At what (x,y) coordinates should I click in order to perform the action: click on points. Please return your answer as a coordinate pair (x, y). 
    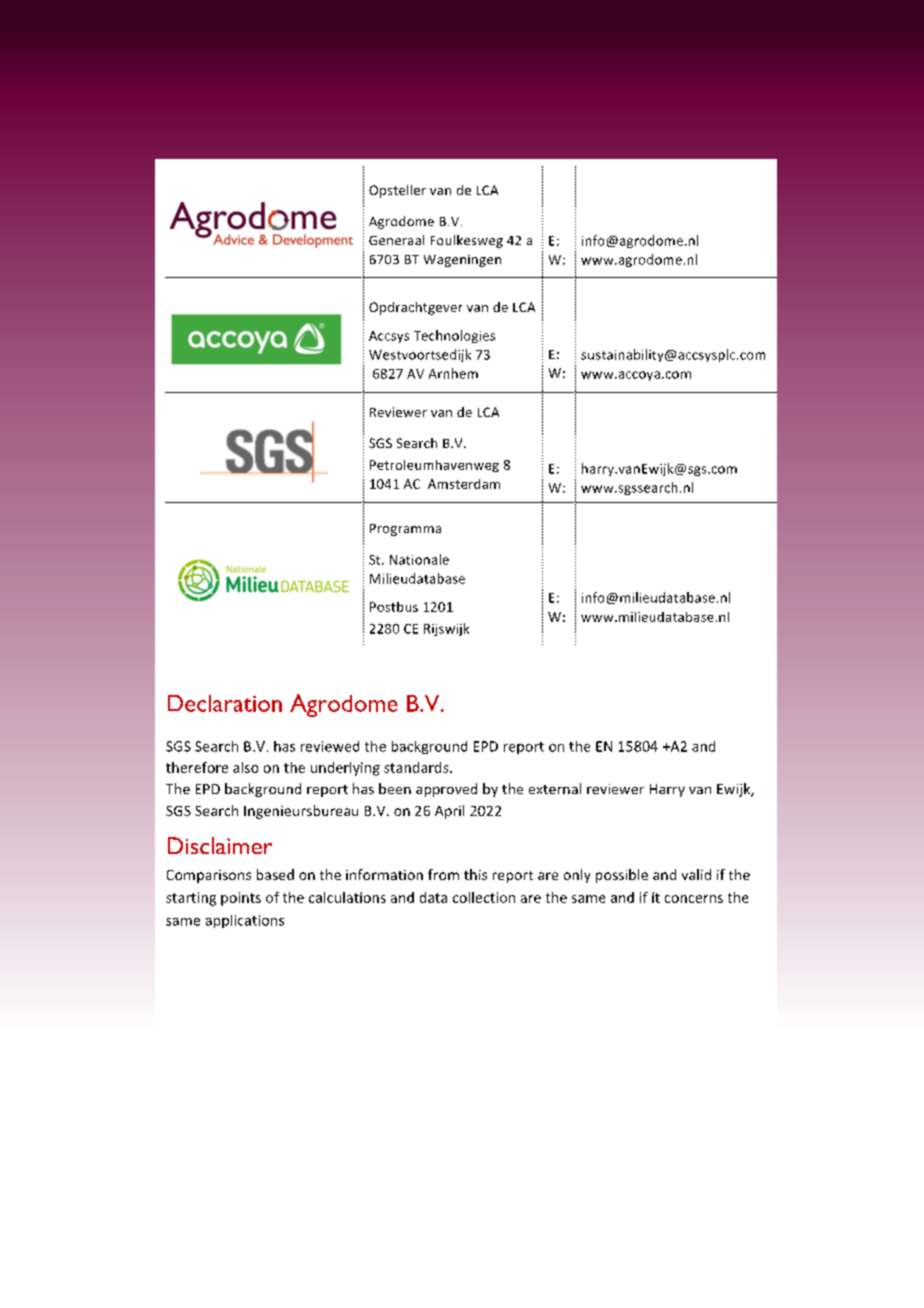
    Looking at the image, I should click on (241, 899).
